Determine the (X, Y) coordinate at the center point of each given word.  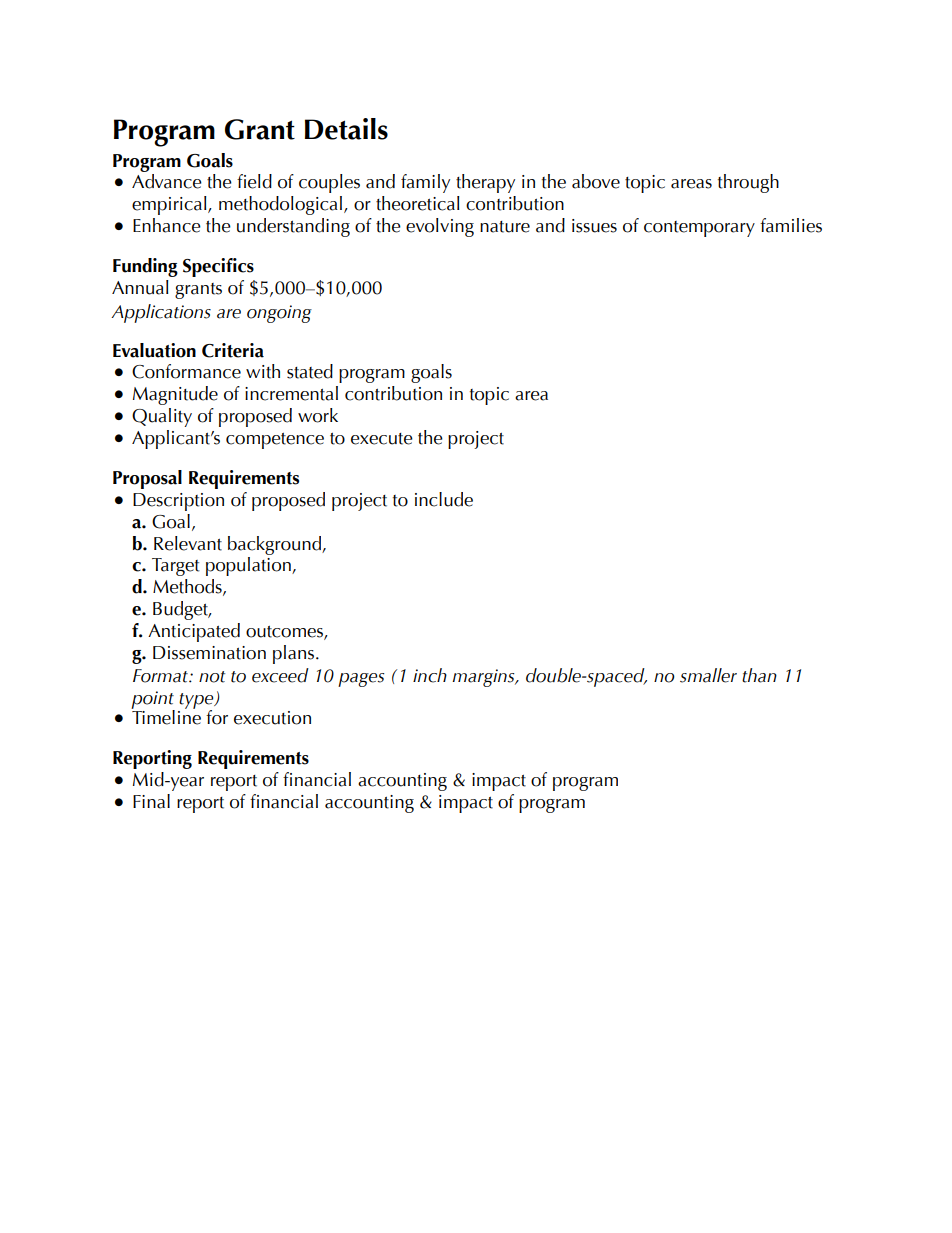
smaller (708, 675)
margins (484, 678)
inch (430, 675)
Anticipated (194, 632)
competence (275, 441)
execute (382, 439)
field (254, 181)
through (748, 183)
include (444, 499)
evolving (440, 227)
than (759, 675)
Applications (161, 313)
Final (151, 801)
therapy (485, 183)
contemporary (699, 229)
